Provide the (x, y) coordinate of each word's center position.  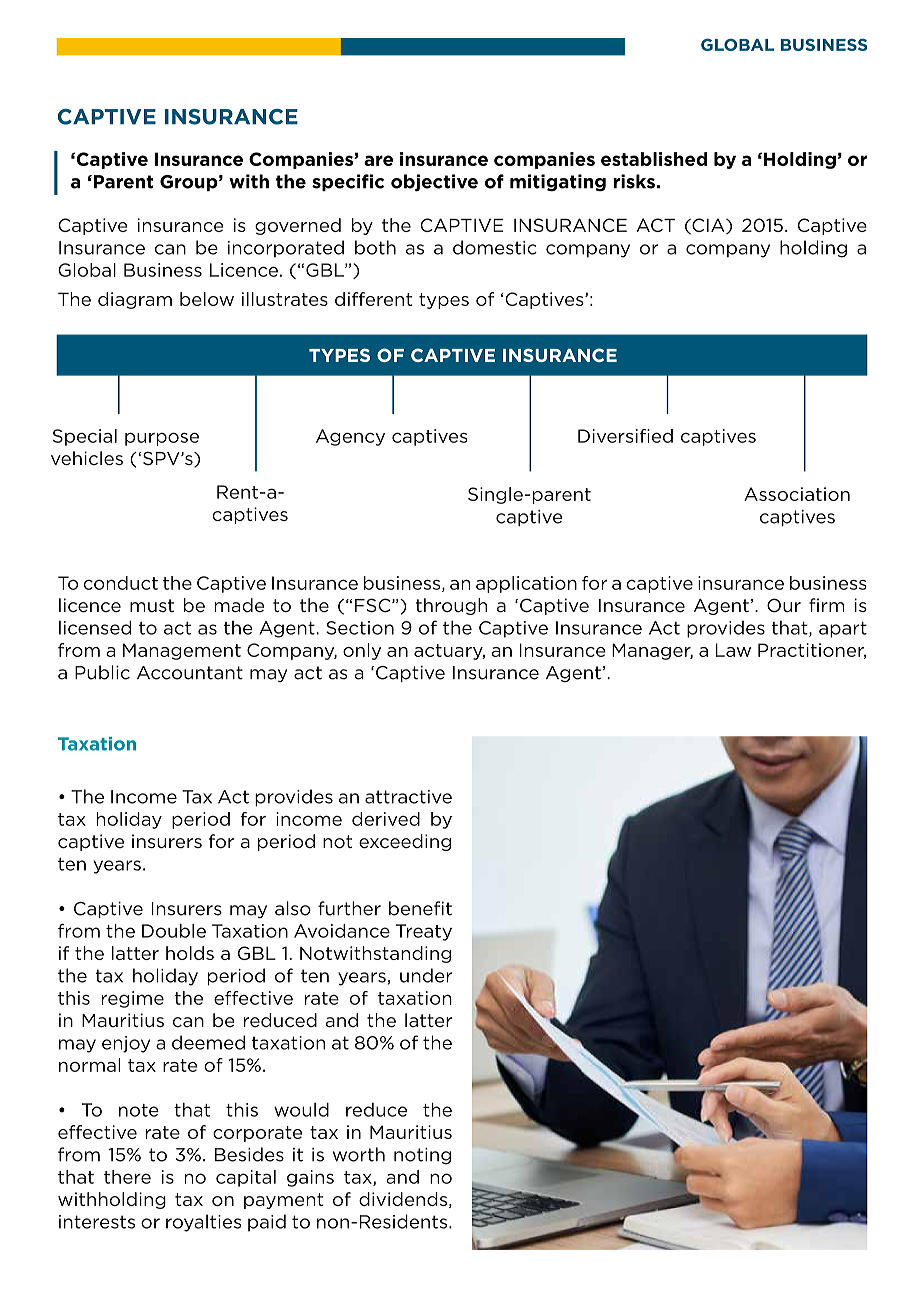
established (654, 159)
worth (359, 1154)
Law (733, 650)
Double (174, 931)
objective (434, 183)
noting (422, 1156)
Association (797, 494)
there (127, 1177)
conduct (121, 583)
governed (298, 226)
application (526, 584)
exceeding (405, 842)
